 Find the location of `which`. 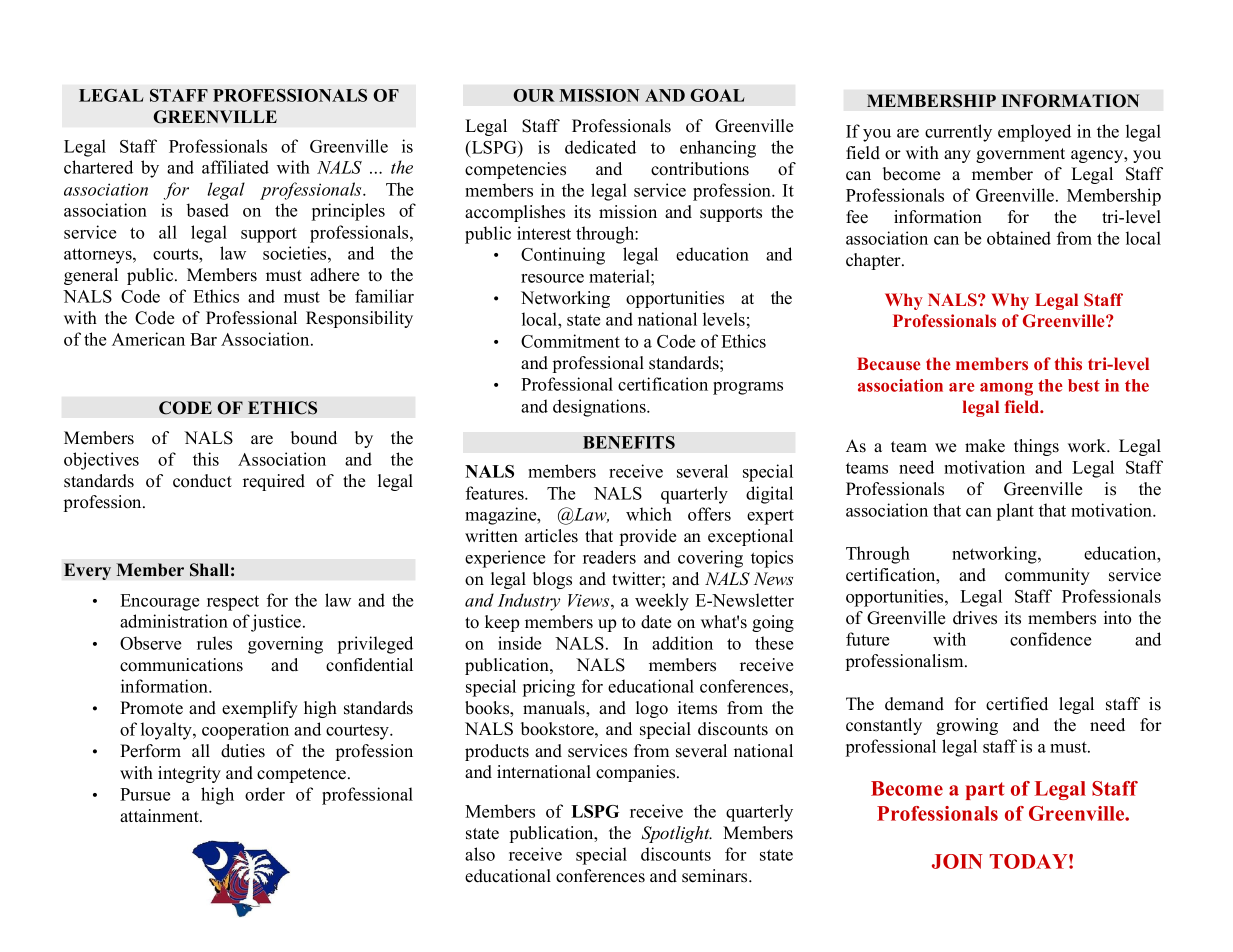

which is located at coordinates (649, 514).
